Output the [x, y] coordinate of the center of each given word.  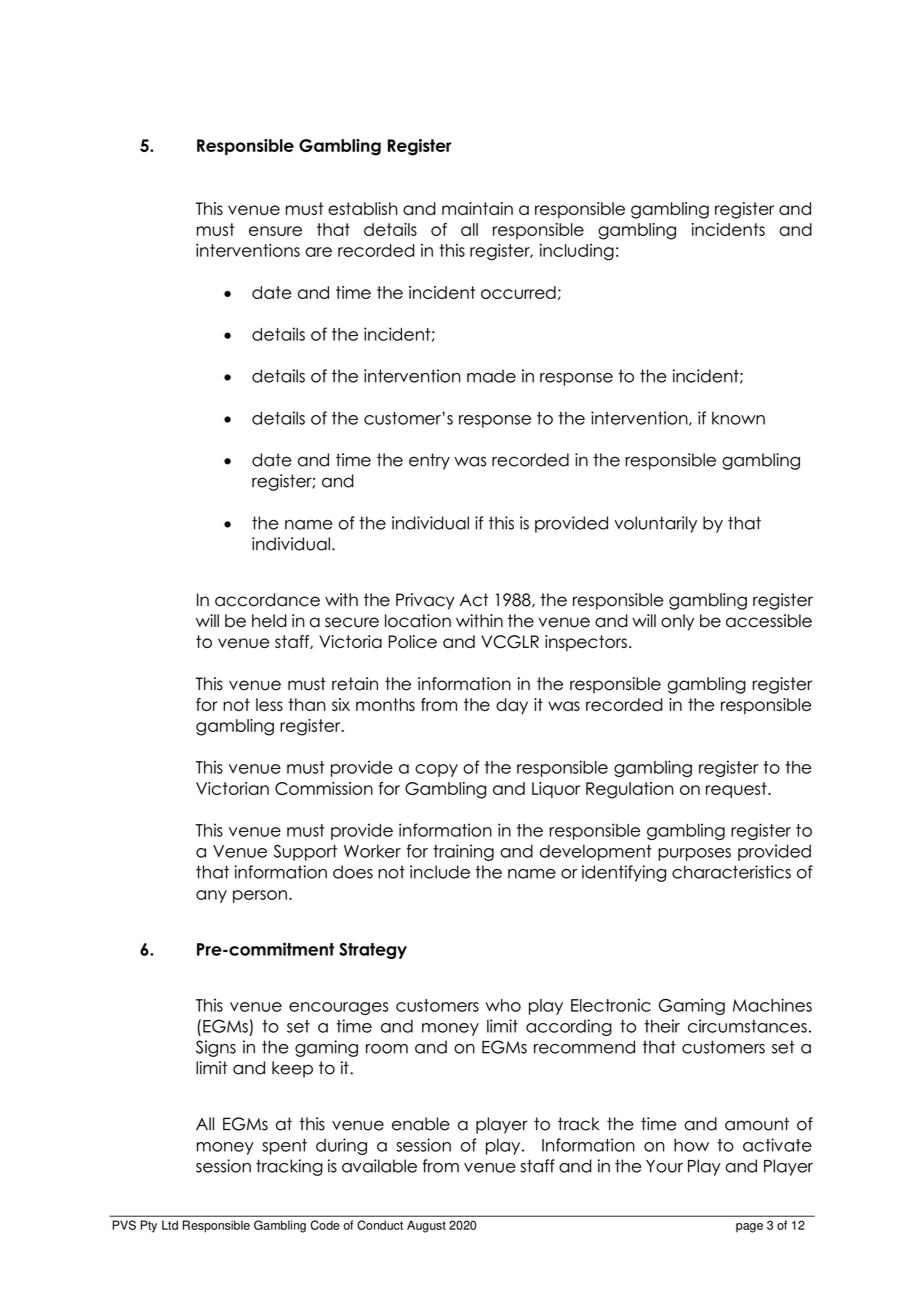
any [211, 896]
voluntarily [655, 524]
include [440, 872]
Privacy [425, 601]
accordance [267, 600]
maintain [477, 208]
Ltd [170, 1225]
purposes [694, 854]
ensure [275, 231]
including [577, 252]
